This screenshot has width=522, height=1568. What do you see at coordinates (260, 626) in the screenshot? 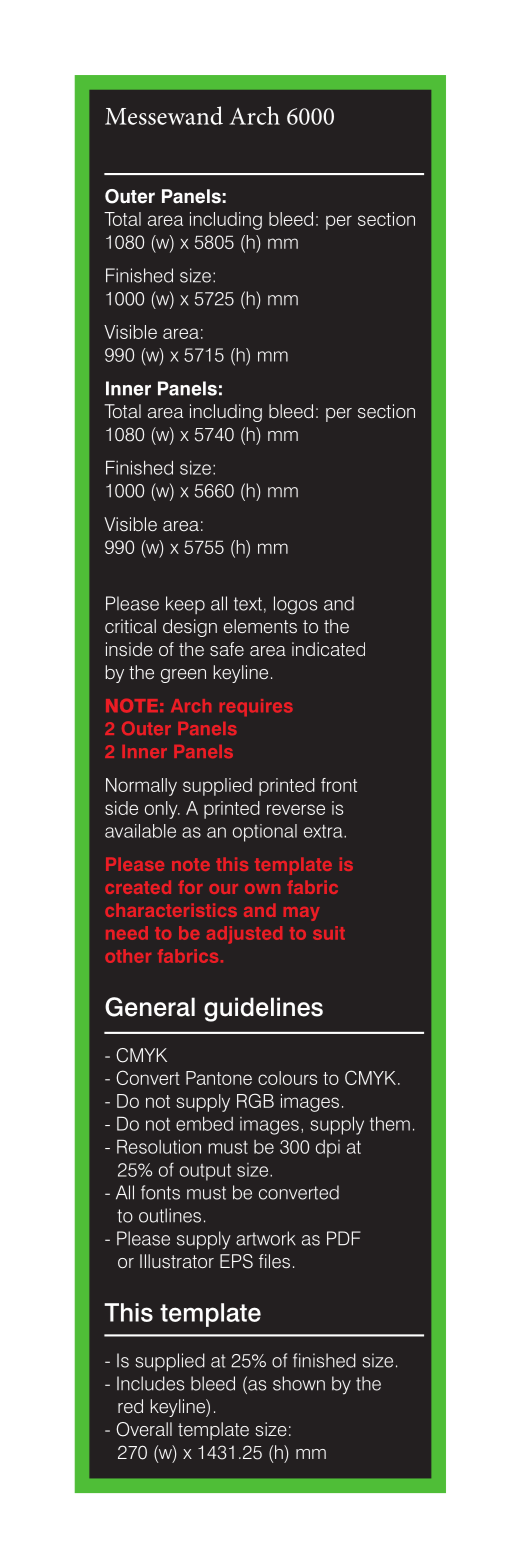
I see `elements` at bounding box center [260, 626].
